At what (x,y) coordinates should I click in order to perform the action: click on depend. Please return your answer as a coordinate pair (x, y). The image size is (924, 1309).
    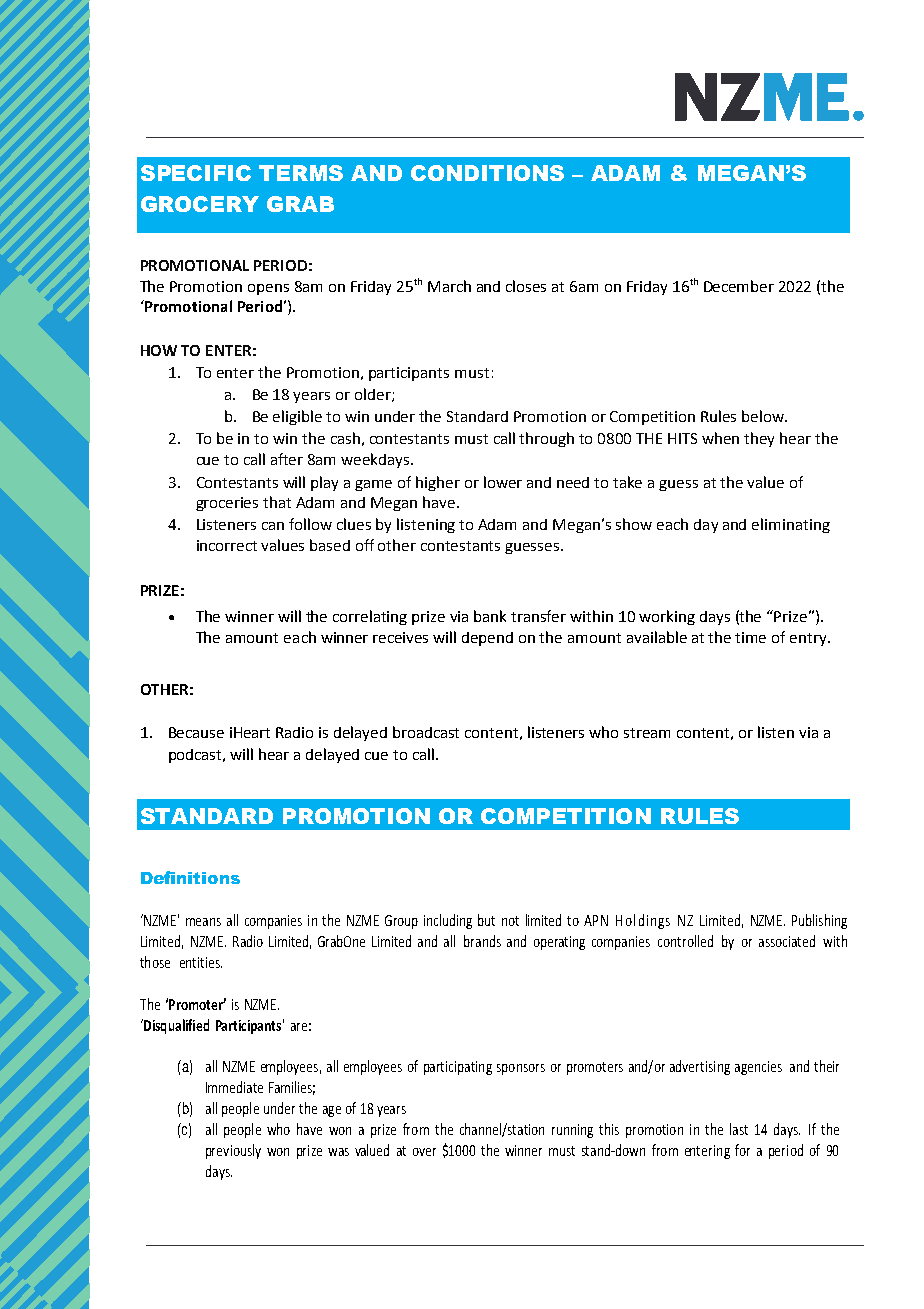
    Looking at the image, I should click on (487, 639).
